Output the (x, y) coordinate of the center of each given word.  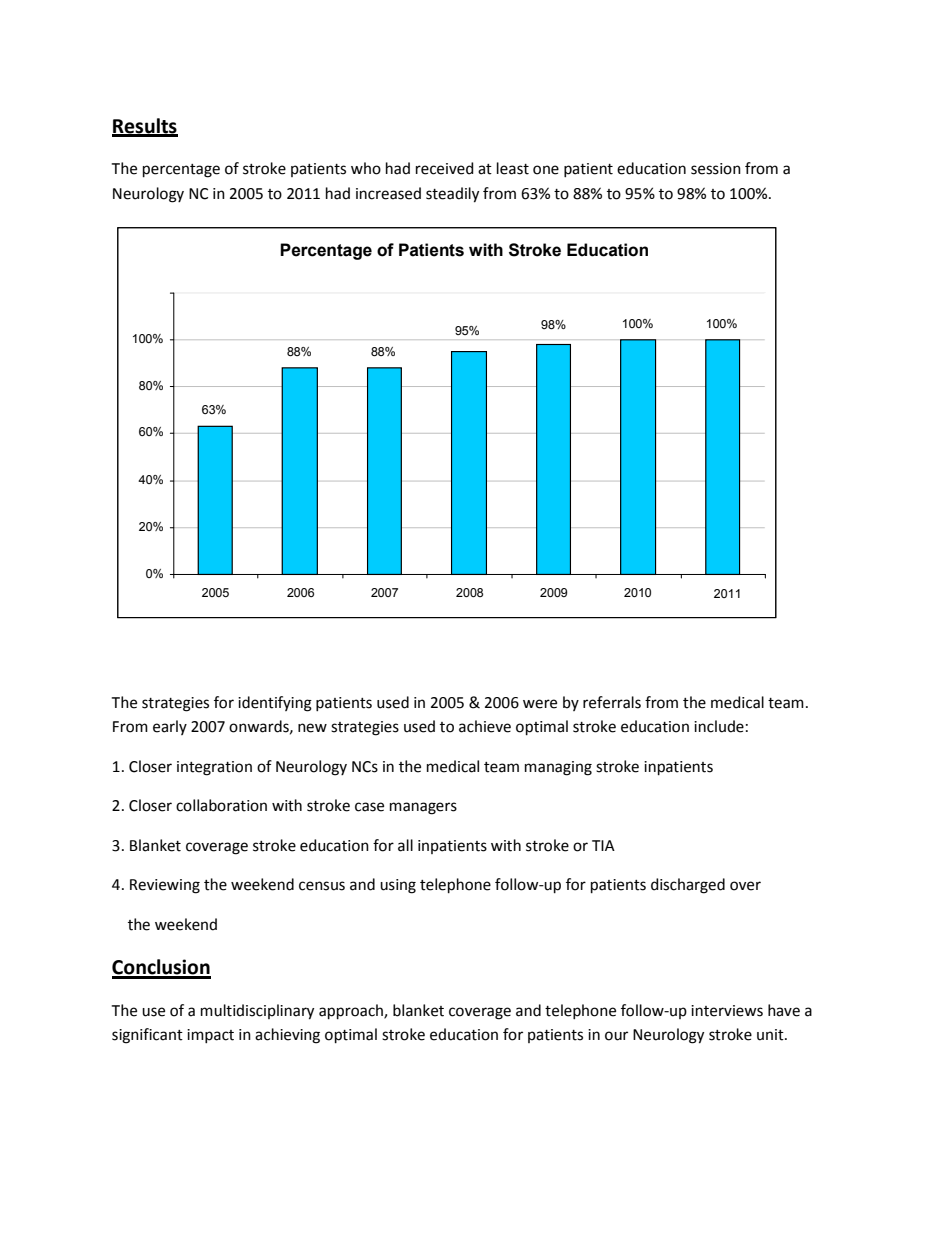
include (719, 726)
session (716, 169)
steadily (452, 195)
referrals (612, 702)
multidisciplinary (257, 1012)
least (513, 168)
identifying (275, 704)
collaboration (221, 805)
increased (388, 193)
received (445, 168)
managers (423, 808)
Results (145, 127)
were (540, 704)
